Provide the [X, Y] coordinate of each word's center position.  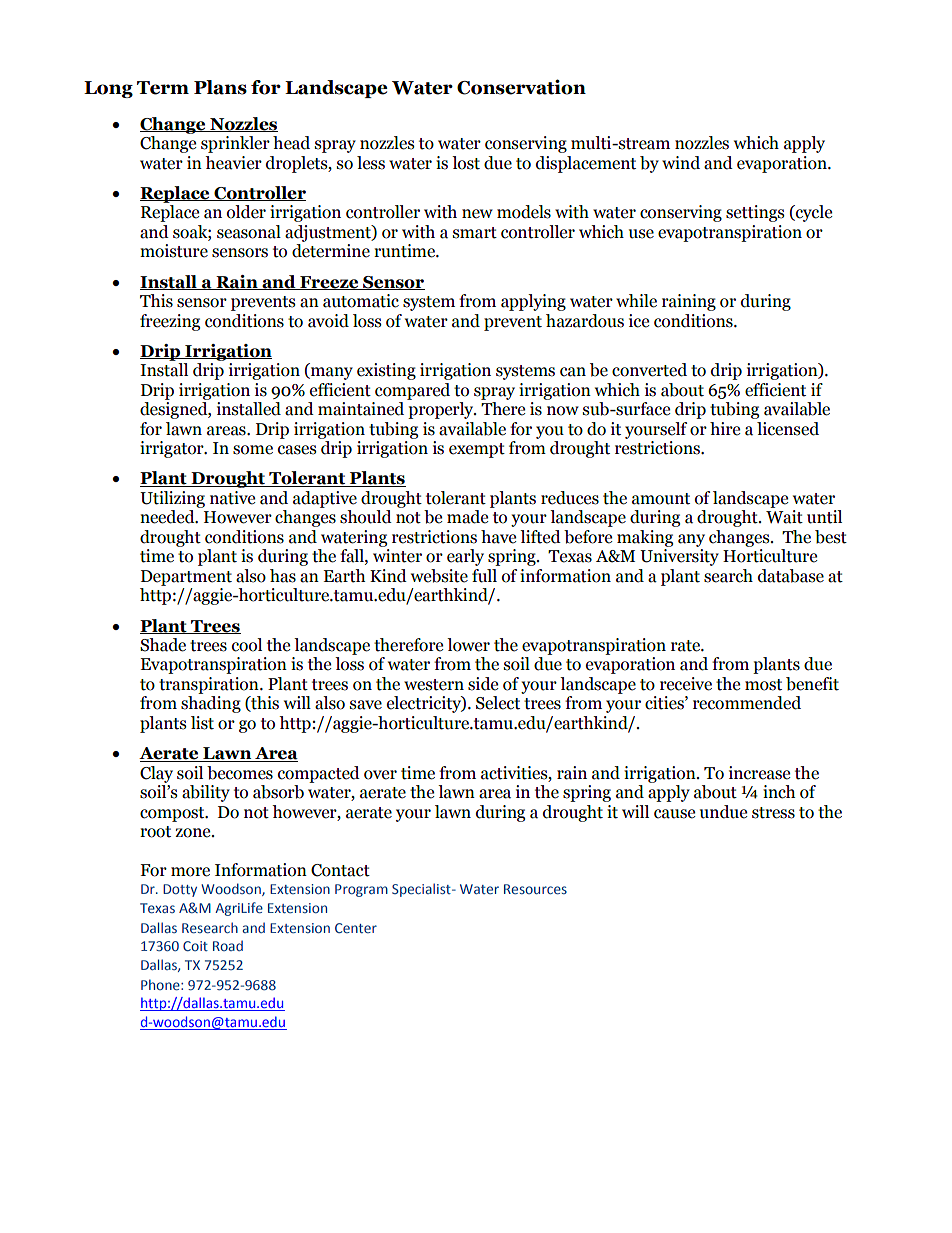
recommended [747, 703]
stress [773, 813]
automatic [361, 301]
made [467, 517]
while [636, 301]
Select [498, 703]
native [232, 498]
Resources [535, 889]
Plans [220, 87]
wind [681, 163]
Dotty [180, 890]
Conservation [521, 87]
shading [211, 704]
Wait [784, 517]
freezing [170, 322]
